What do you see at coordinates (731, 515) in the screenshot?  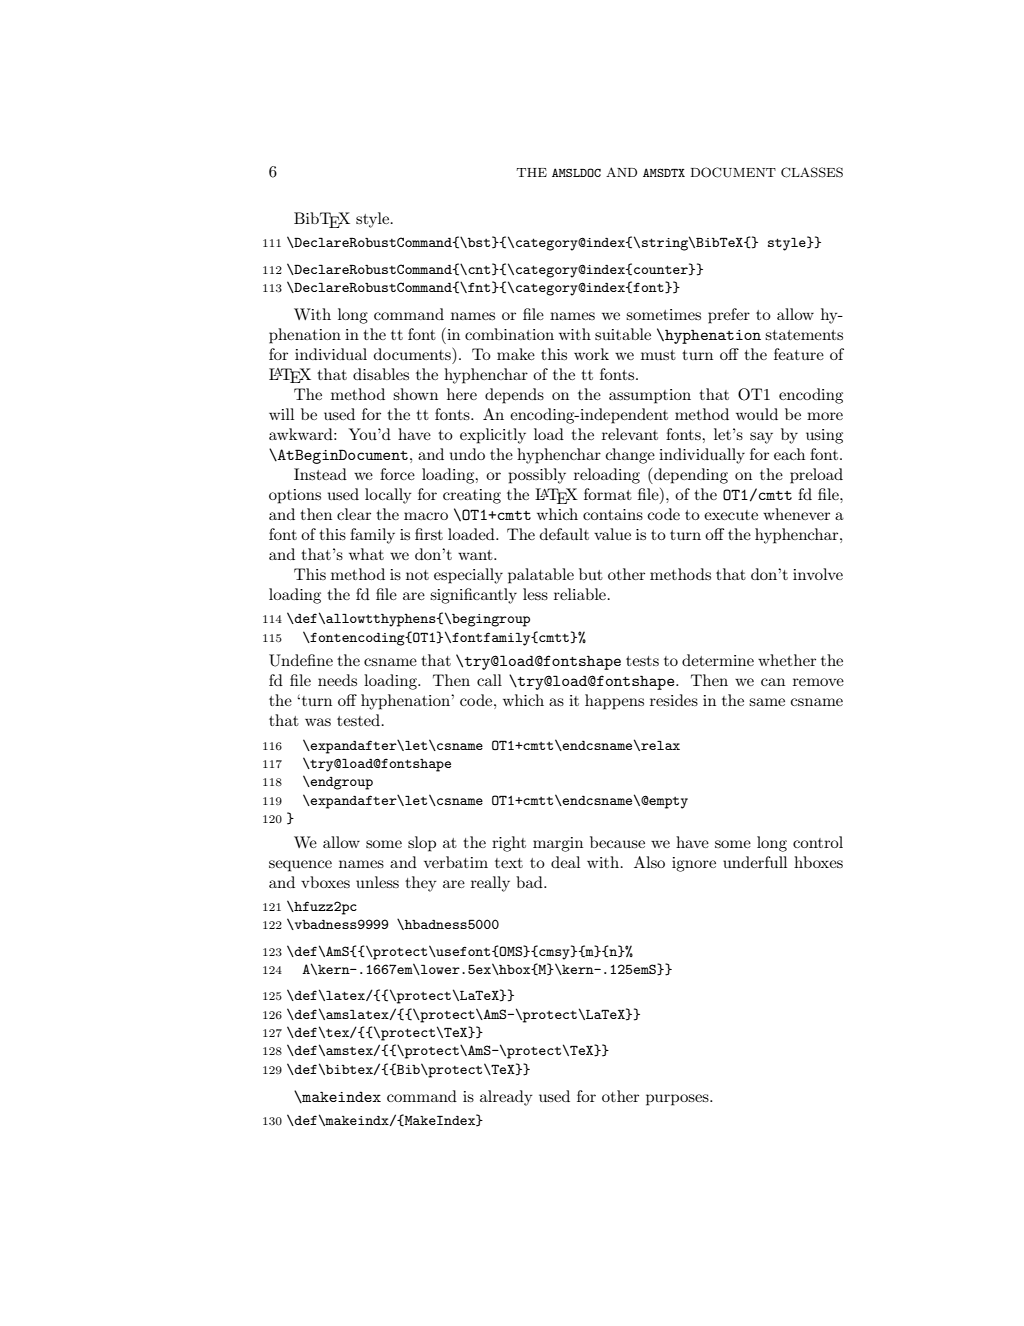 I see `execute` at bounding box center [731, 515].
